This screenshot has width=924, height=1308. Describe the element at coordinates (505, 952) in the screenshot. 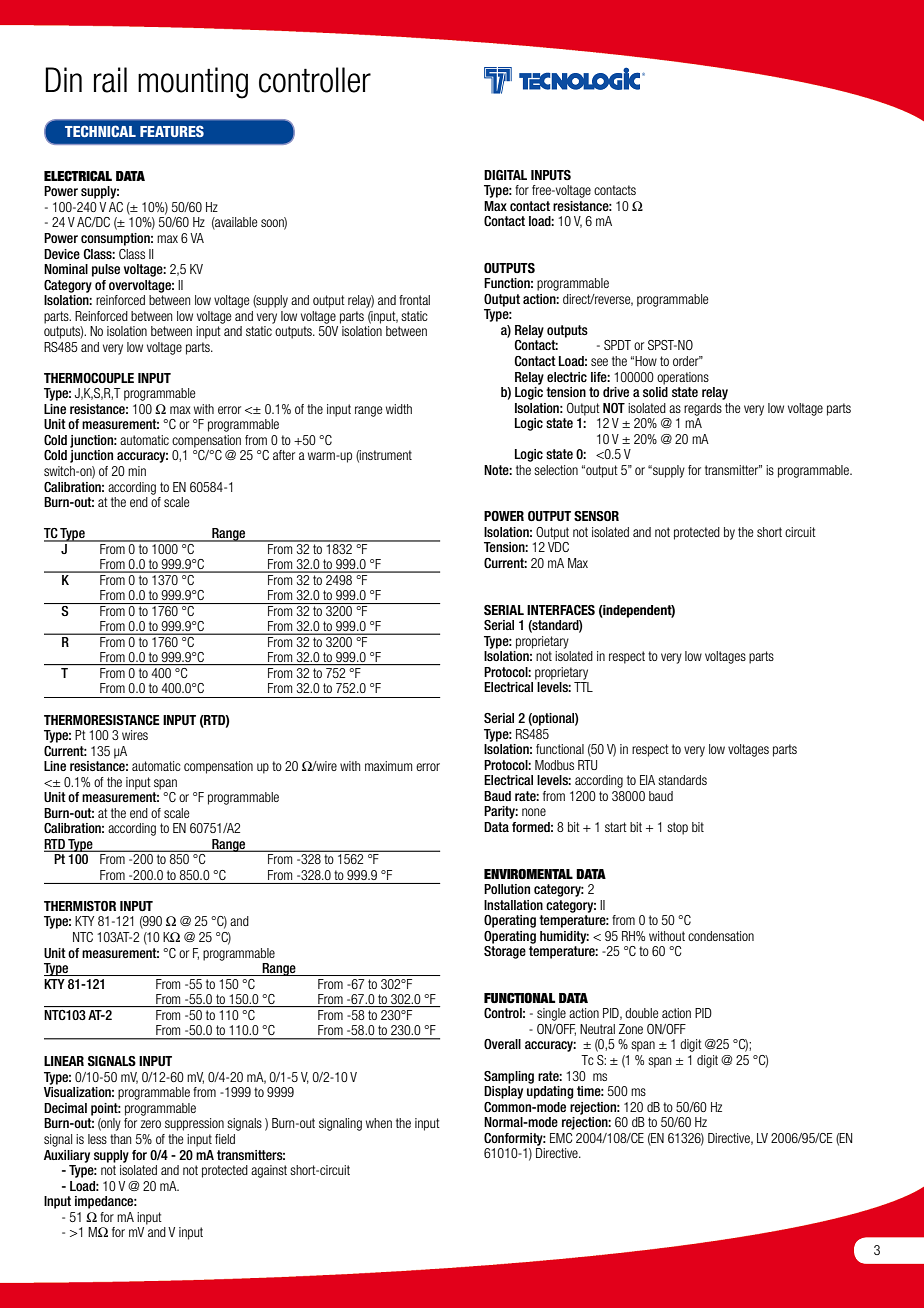

I see `Storage` at that location.
